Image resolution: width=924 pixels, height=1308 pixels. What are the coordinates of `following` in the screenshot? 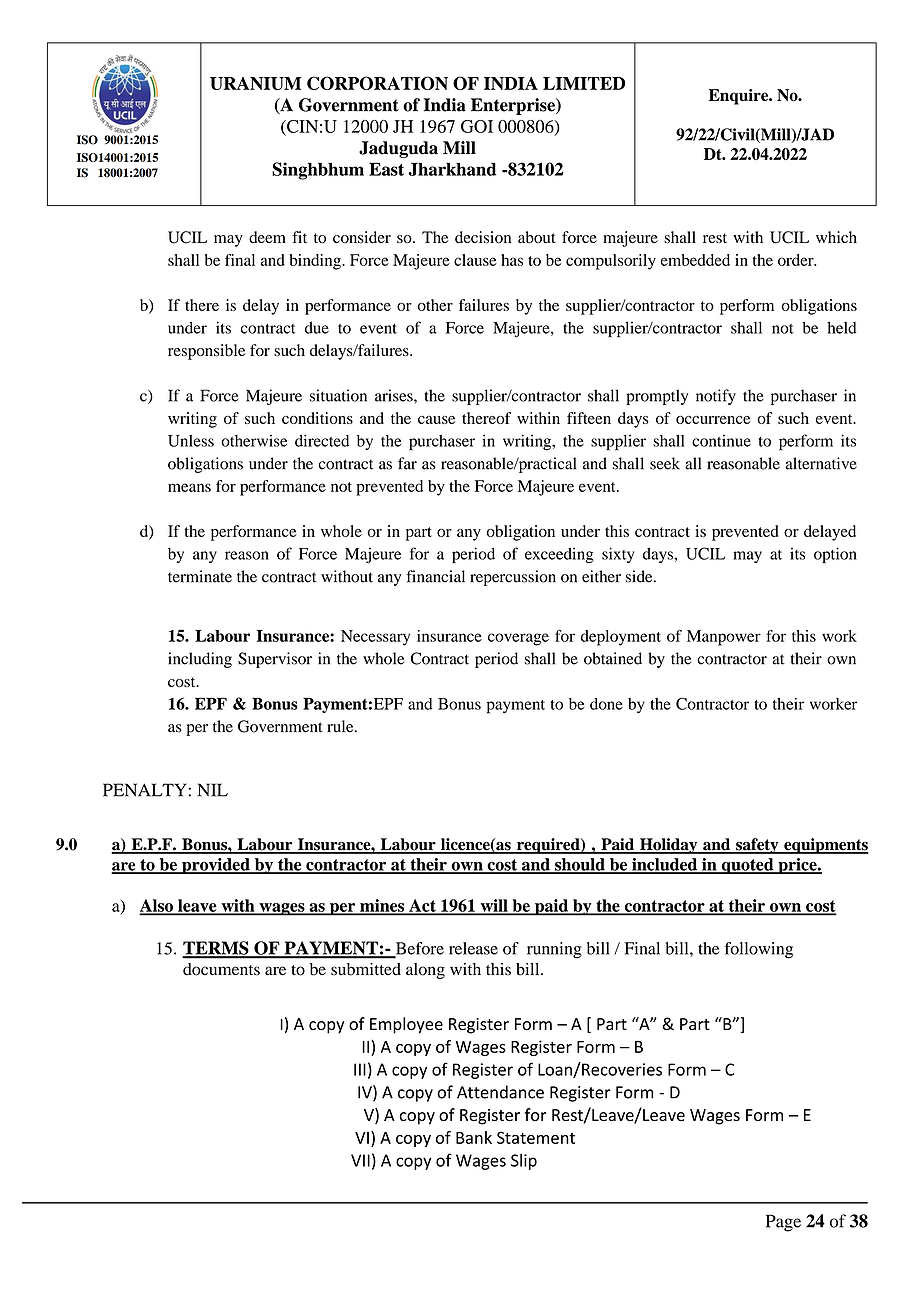 It's located at (759, 950).
